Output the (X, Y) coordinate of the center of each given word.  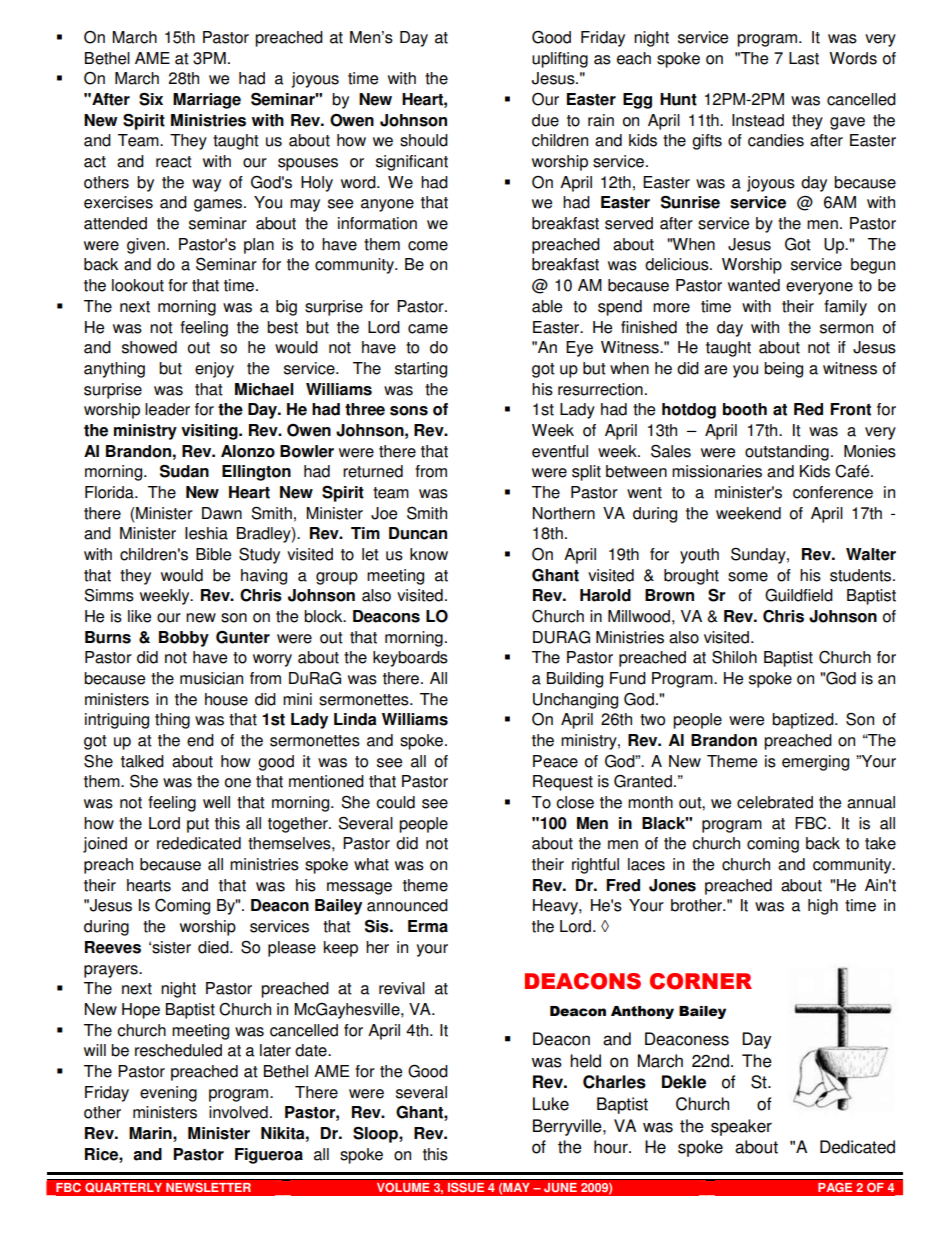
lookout (138, 285)
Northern (563, 513)
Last (804, 58)
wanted (754, 285)
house (226, 699)
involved (238, 1112)
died (214, 947)
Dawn (222, 513)
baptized (804, 721)
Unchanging (575, 701)
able (547, 306)
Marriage (207, 101)
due (545, 120)
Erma (428, 926)
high (823, 907)
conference (833, 492)
